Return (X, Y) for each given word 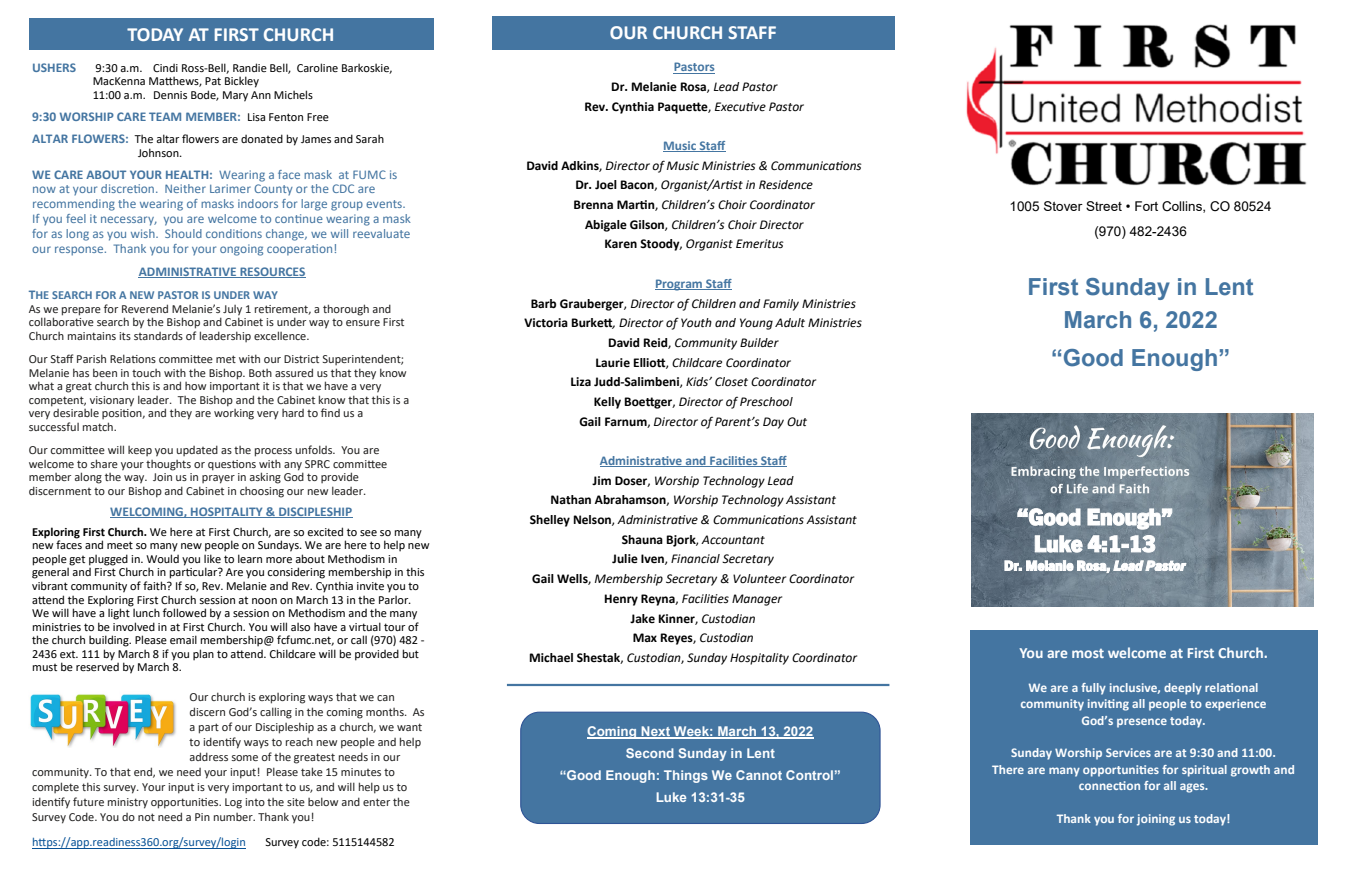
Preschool (766, 402)
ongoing (241, 250)
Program (680, 285)
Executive (740, 107)
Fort (1146, 206)
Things (686, 776)
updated (197, 450)
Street (1104, 206)
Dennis (170, 95)
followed (184, 612)
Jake (642, 618)
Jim (601, 480)
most (1088, 653)
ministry (128, 803)
